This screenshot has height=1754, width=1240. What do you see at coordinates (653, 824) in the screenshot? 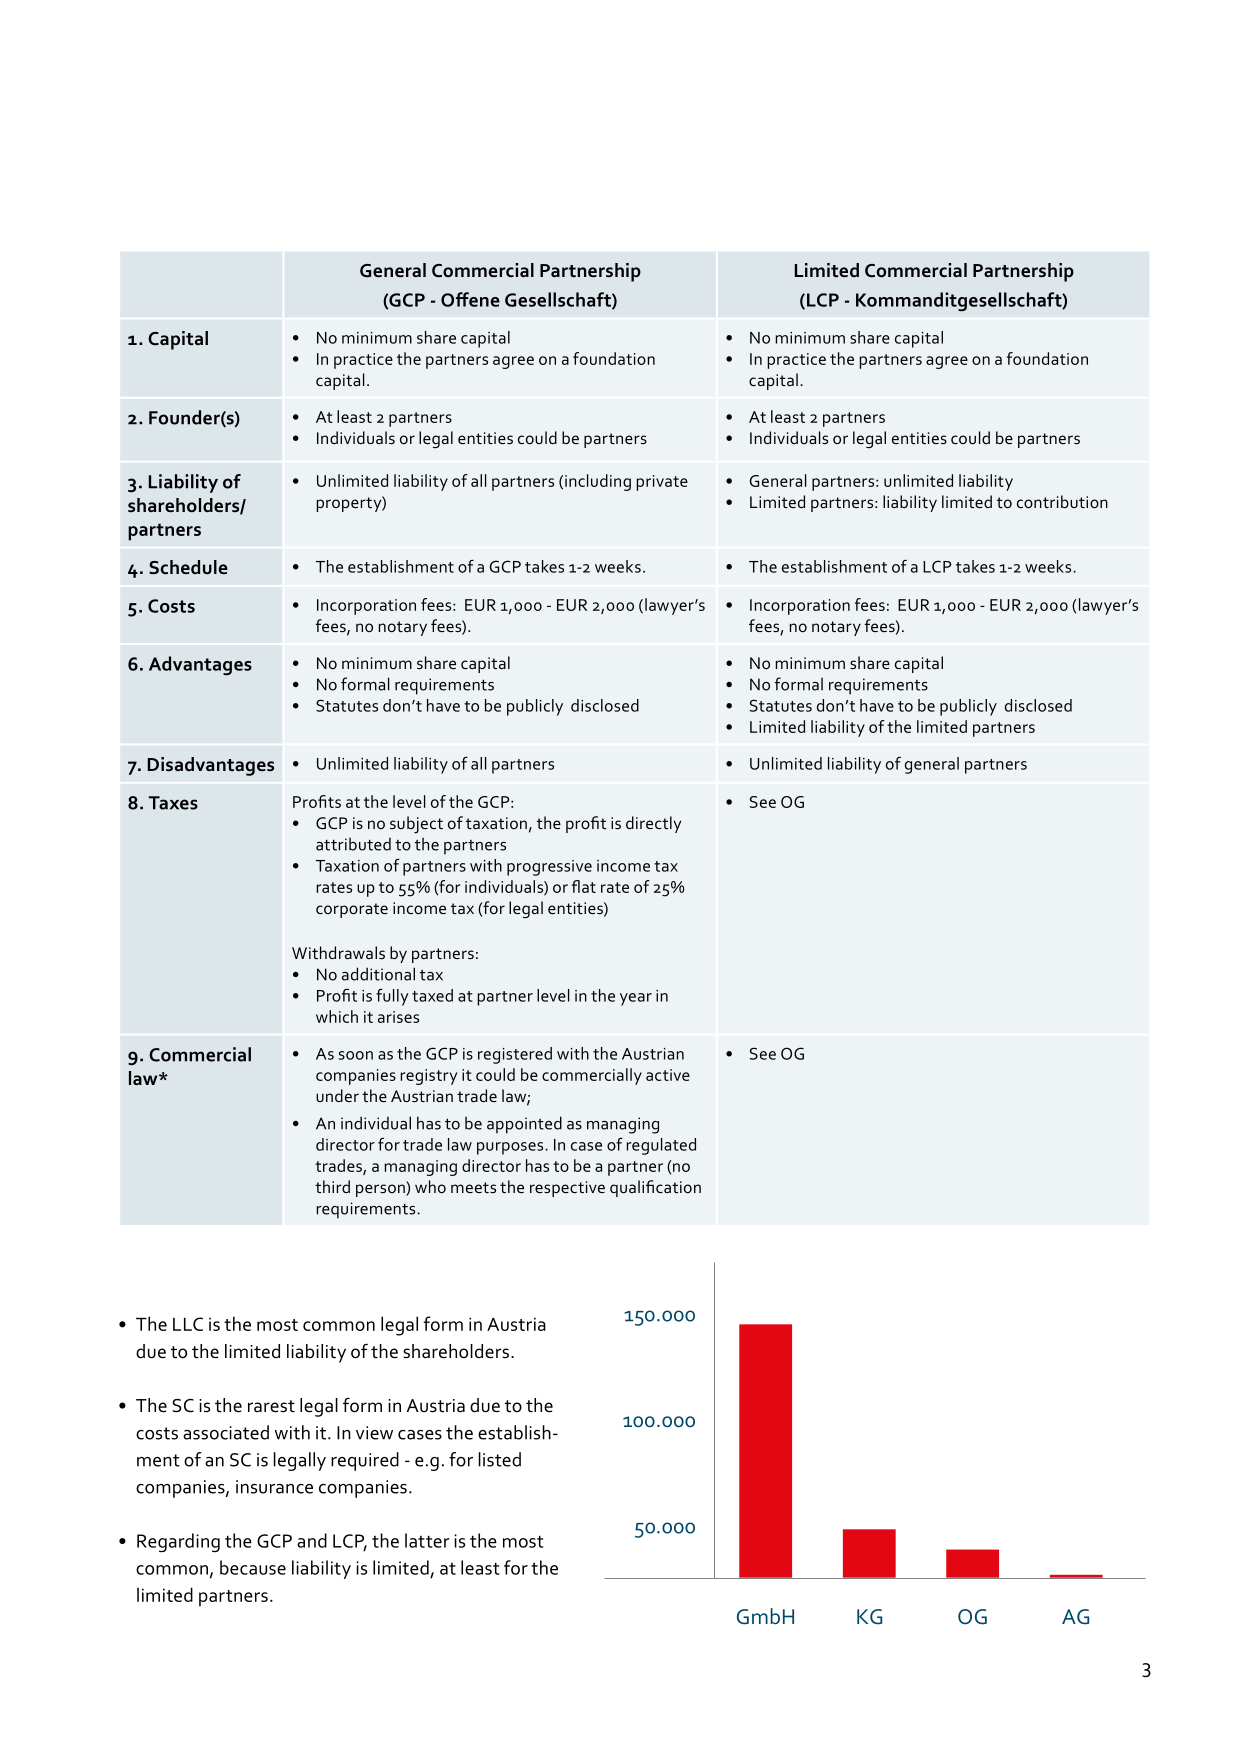
I see `directly` at bounding box center [653, 824].
